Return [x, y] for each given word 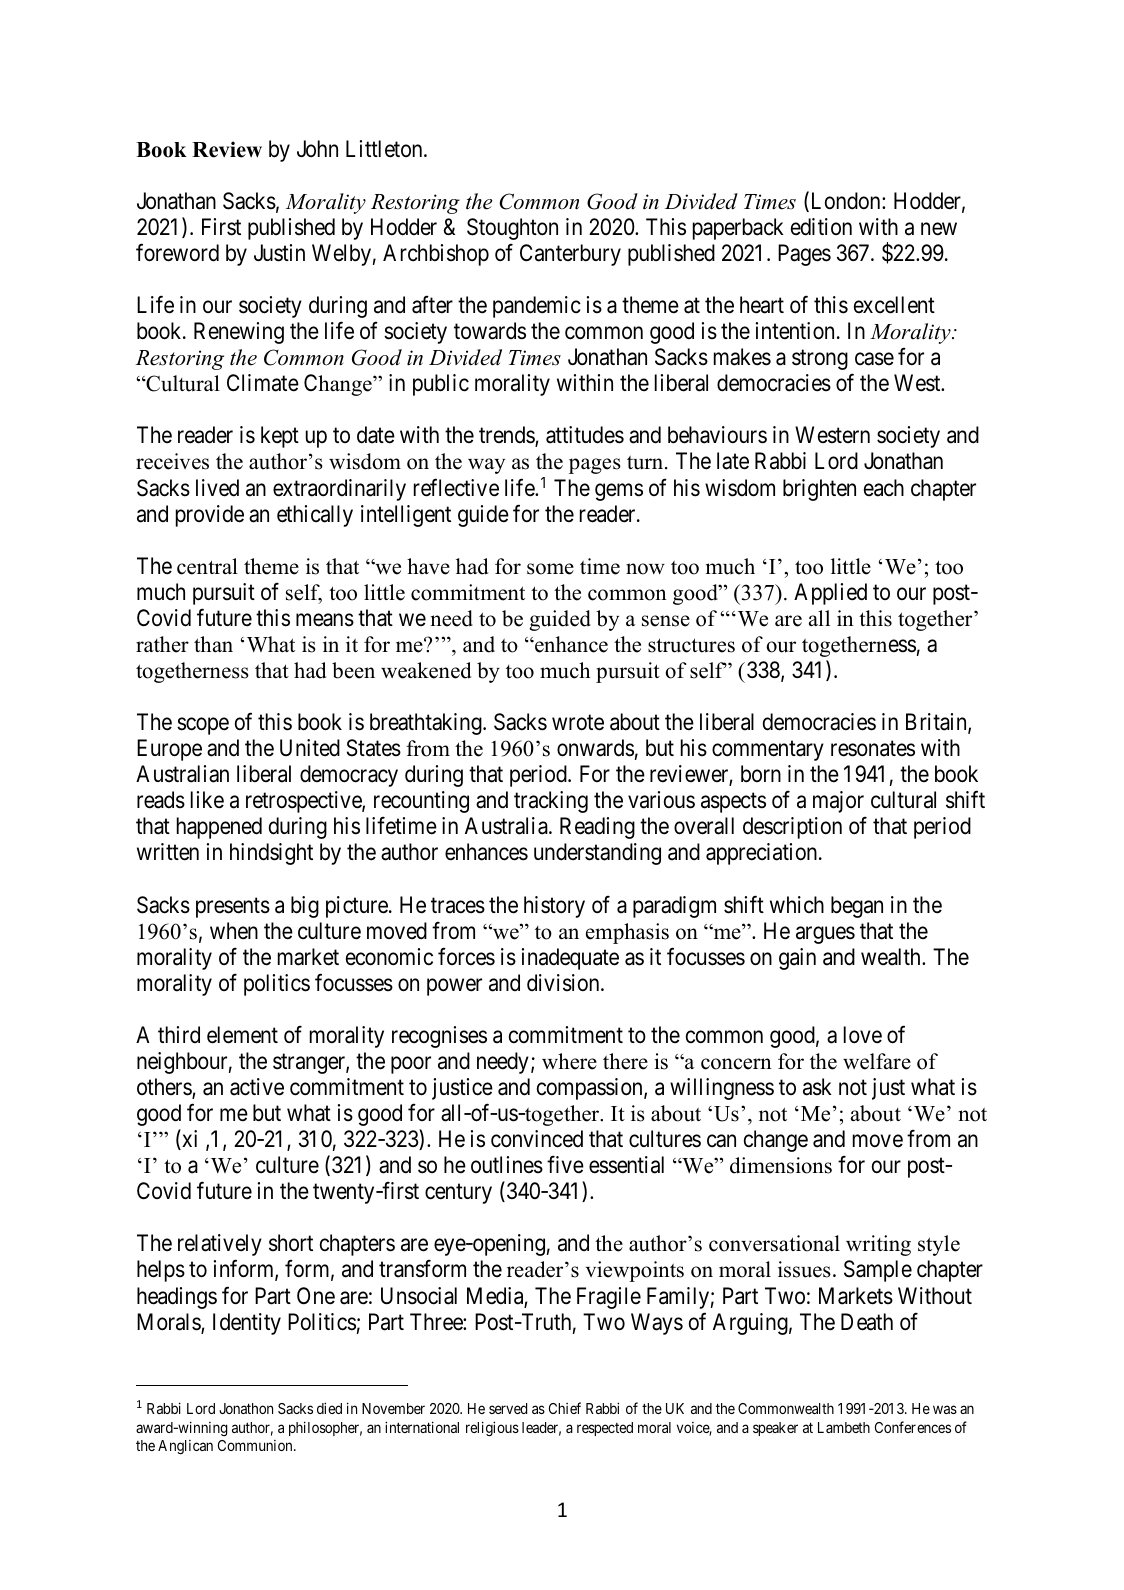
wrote [578, 723]
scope [203, 726]
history [554, 907]
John [317, 148]
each [884, 488]
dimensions [781, 1165]
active [257, 1087]
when [234, 931]
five [565, 1165]
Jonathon [246, 1408]
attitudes [585, 435]
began [857, 907]
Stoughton [512, 229]
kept [280, 437]
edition [821, 227]
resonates [873, 749]
